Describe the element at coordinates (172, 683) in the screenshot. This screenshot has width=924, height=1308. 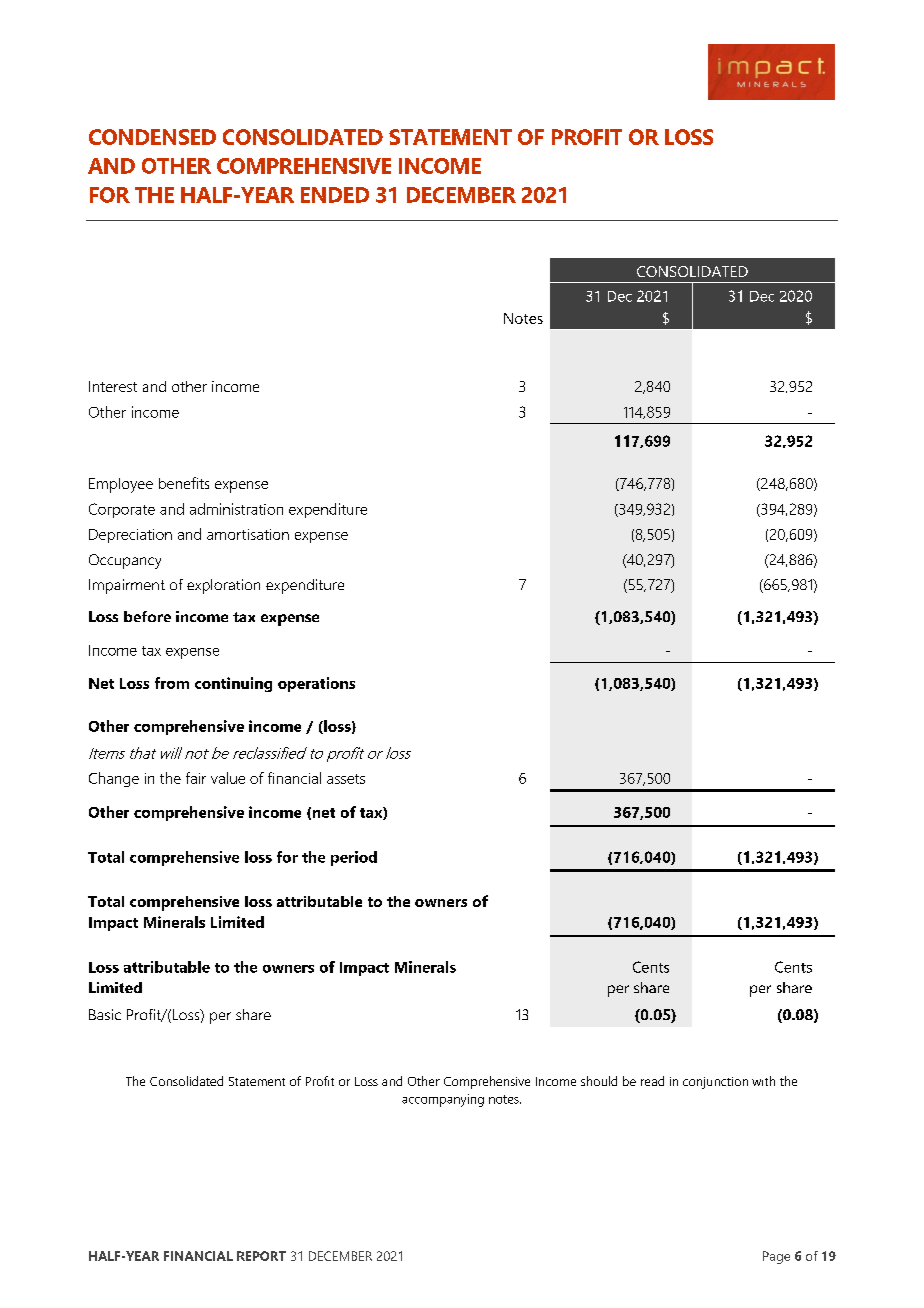
I see `from` at that location.
